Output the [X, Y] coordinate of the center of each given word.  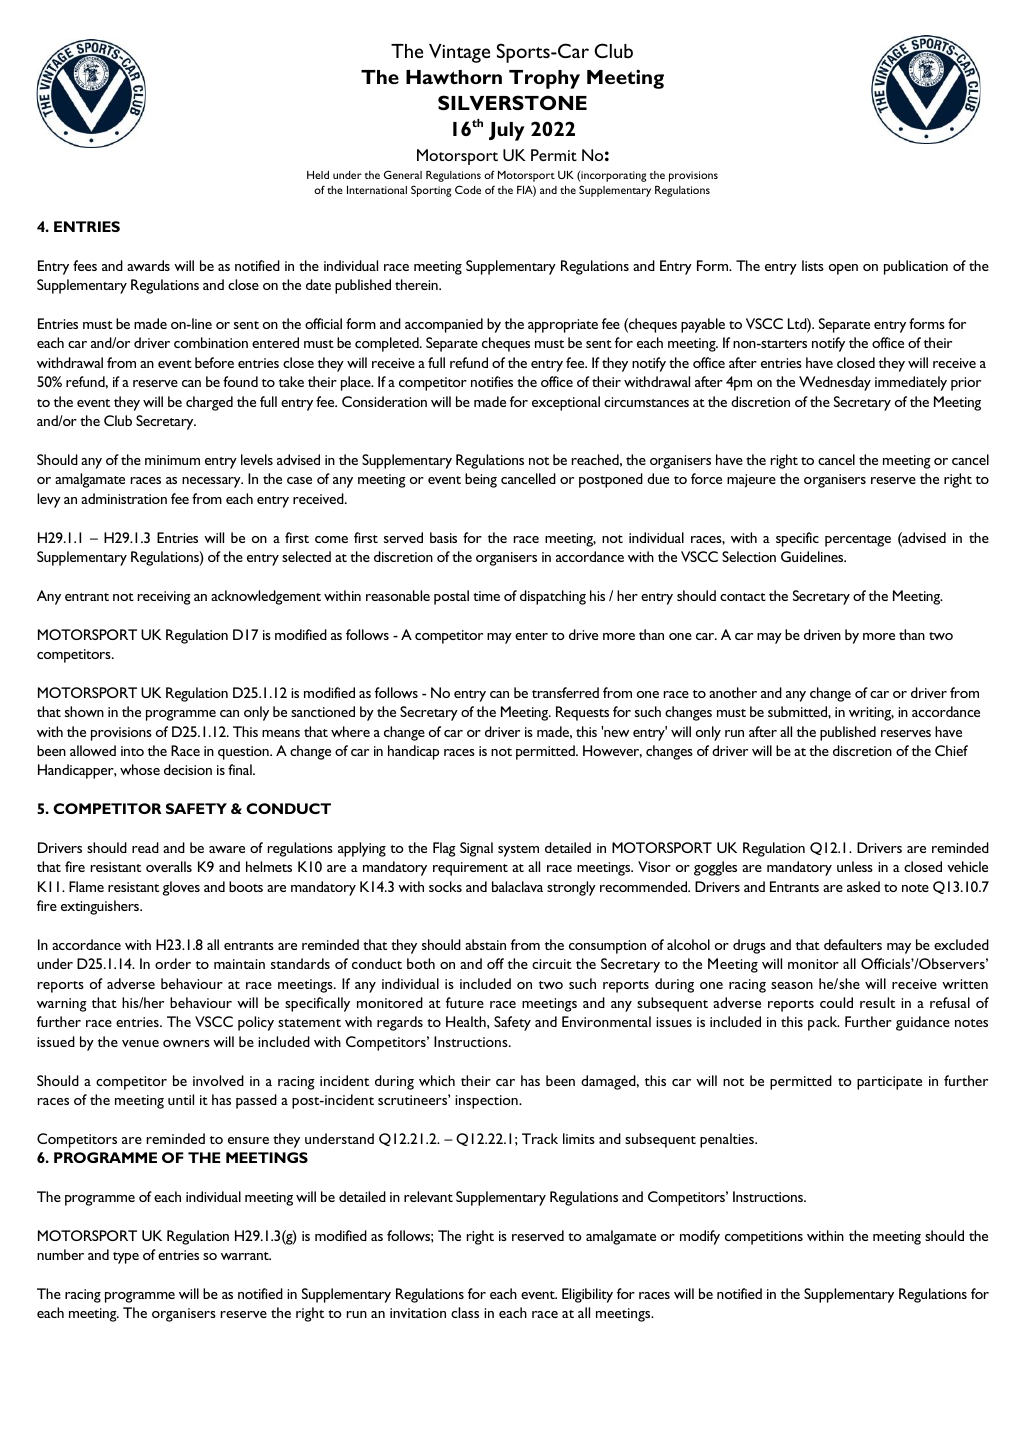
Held [318, 175]
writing [871, 714]
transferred [565, 692]
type [126, 1258]
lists [813, 265]
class [465, 1312]
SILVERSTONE [512, 102]
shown [84, 711]
